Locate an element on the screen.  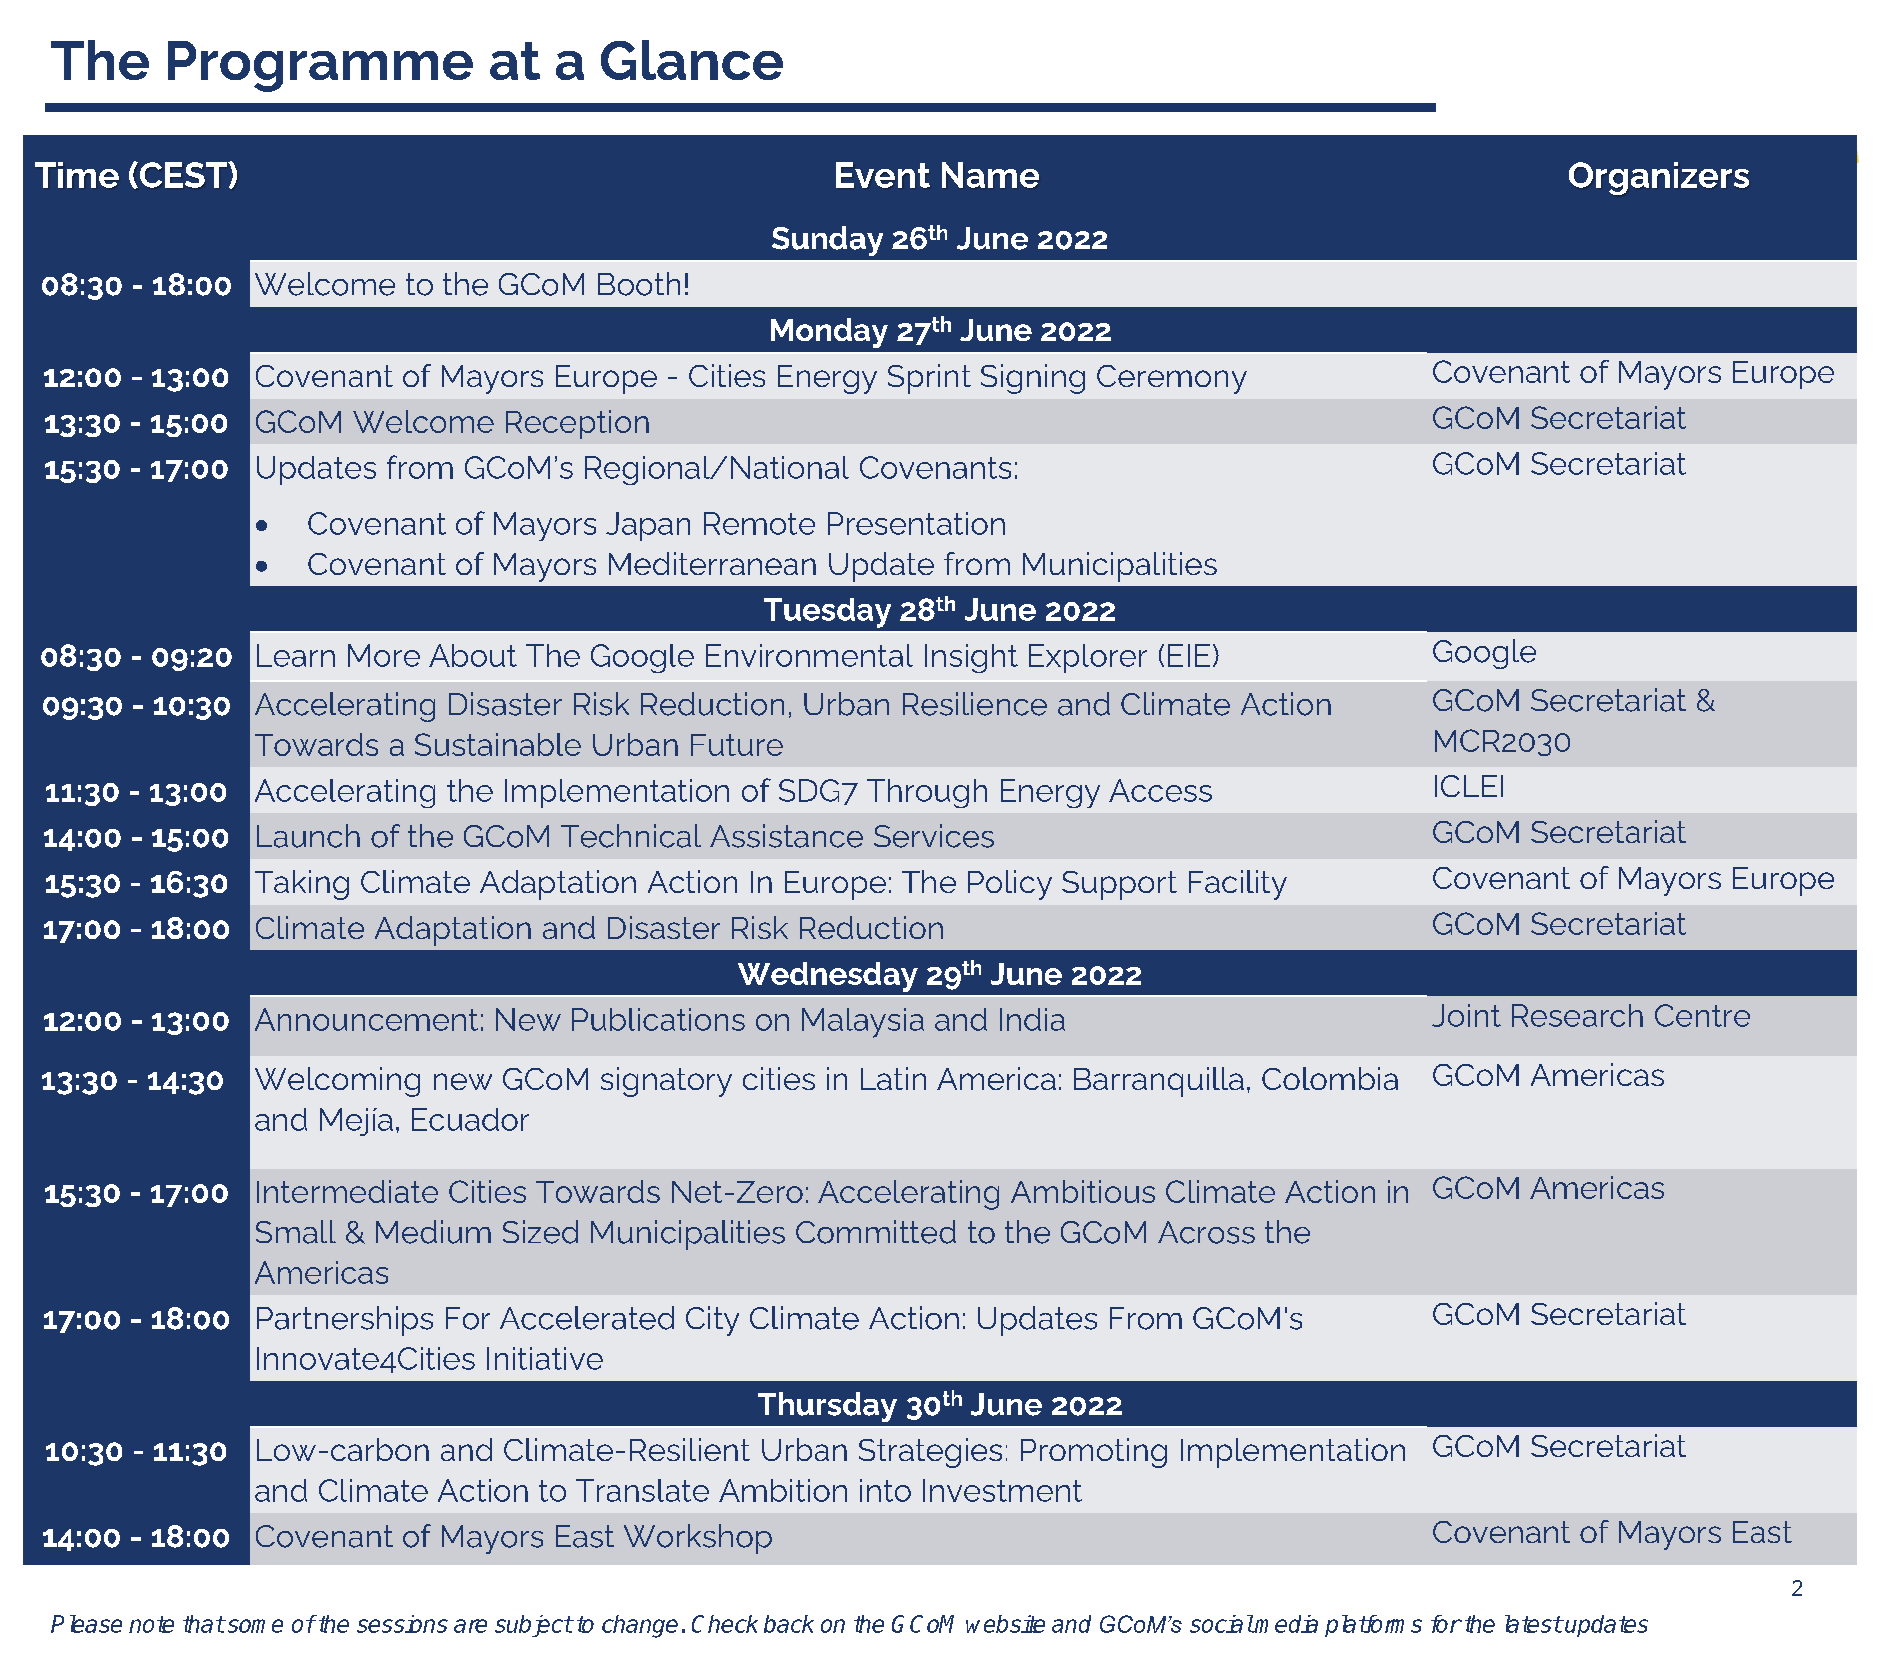
latest is located at coordinates (1533, 1624).
